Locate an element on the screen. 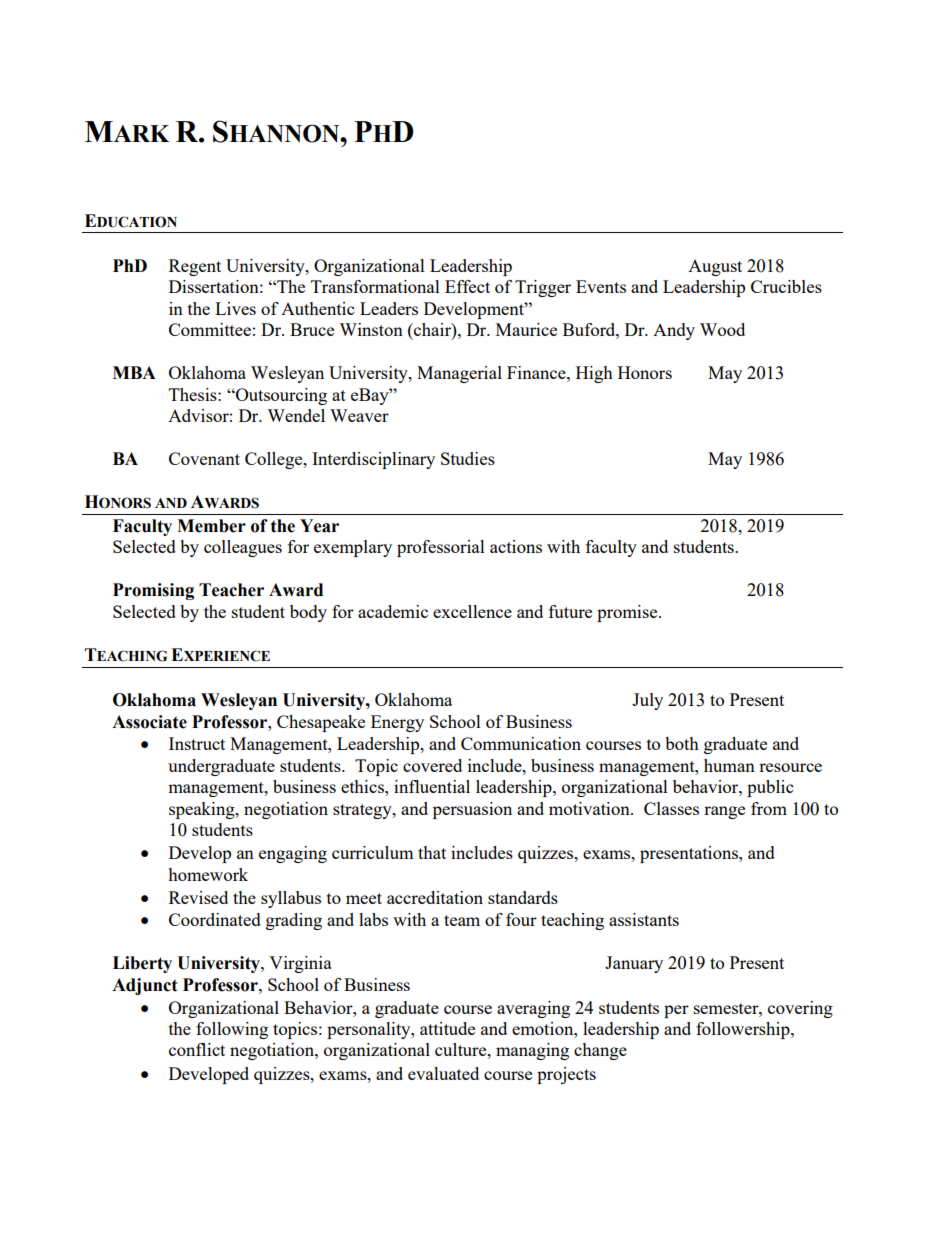 The width and height of the screenshot is (952, 1233). actions is located at coordinates (516, 546).
